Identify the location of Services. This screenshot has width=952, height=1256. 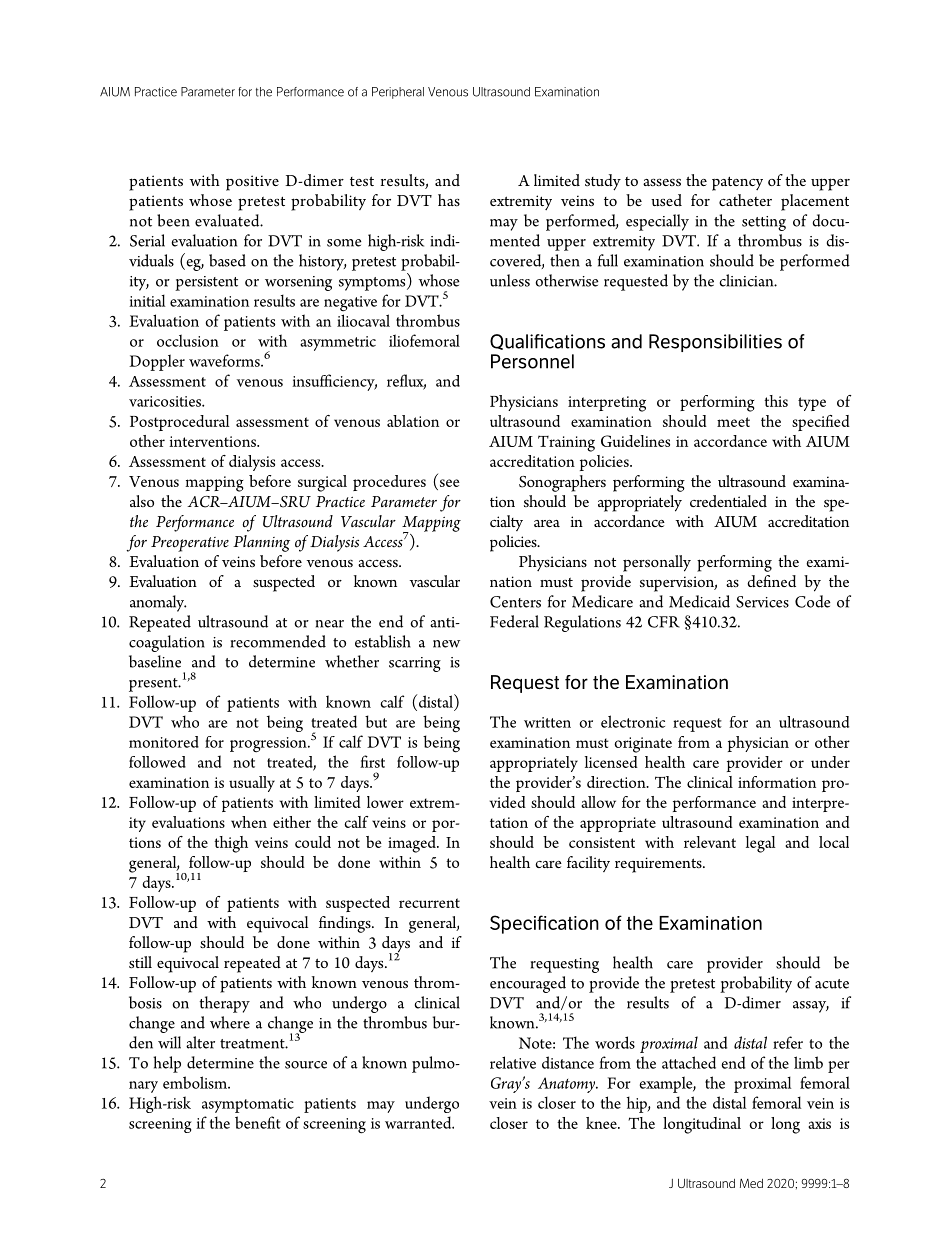
(762, 602).
